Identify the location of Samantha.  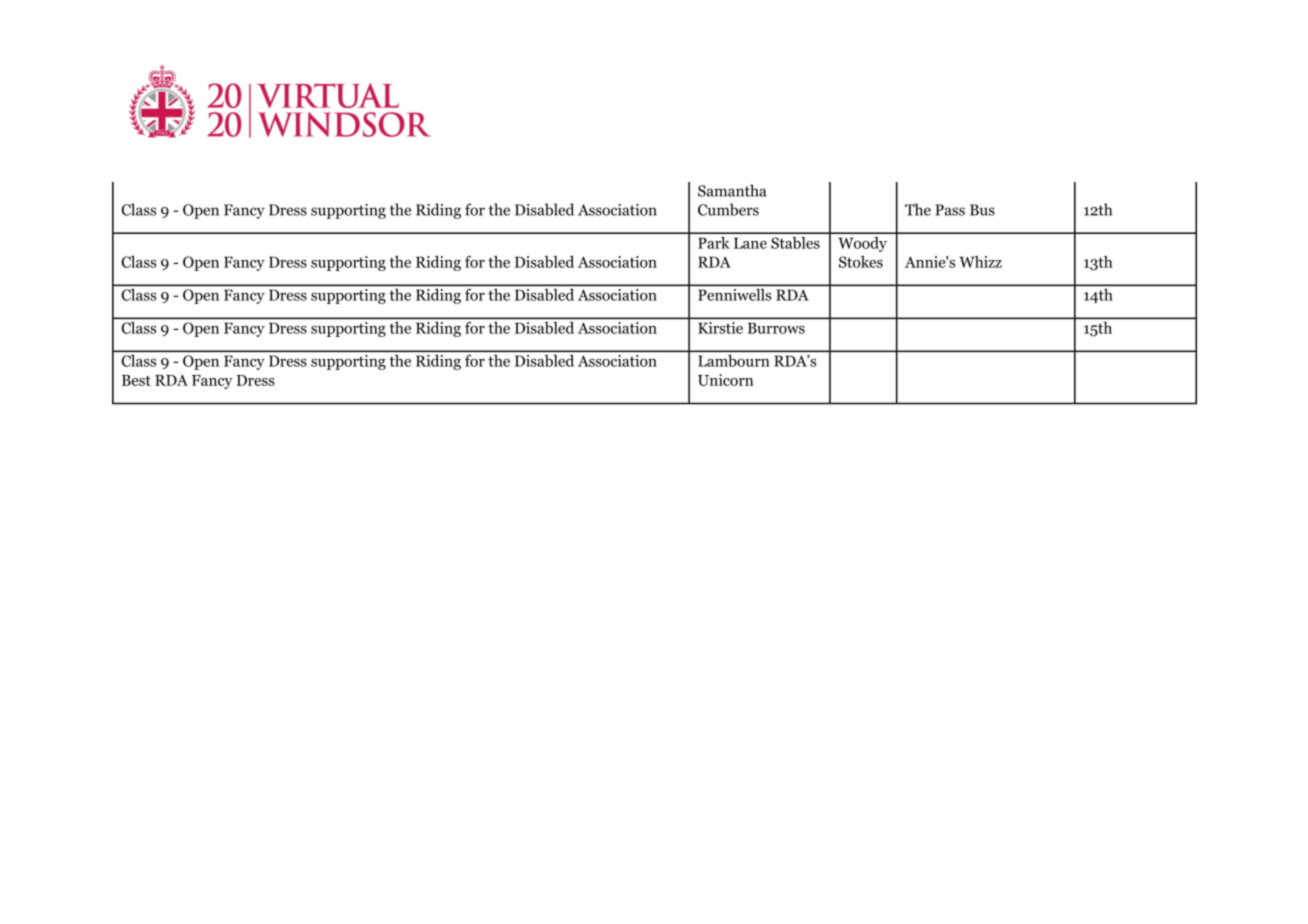
(732, 190).
